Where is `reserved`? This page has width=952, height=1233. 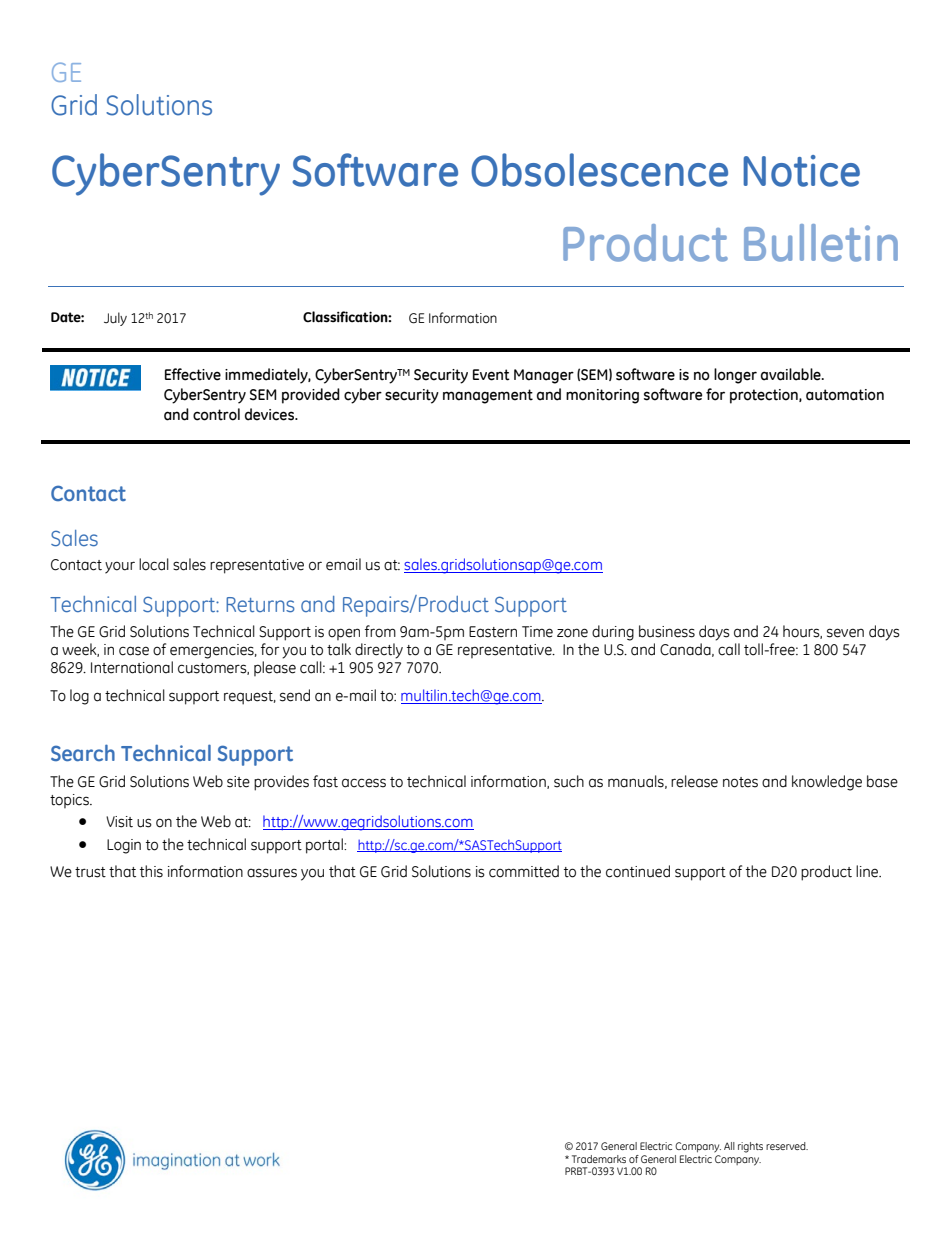
reserved is located at coordinates (787, 1146).
